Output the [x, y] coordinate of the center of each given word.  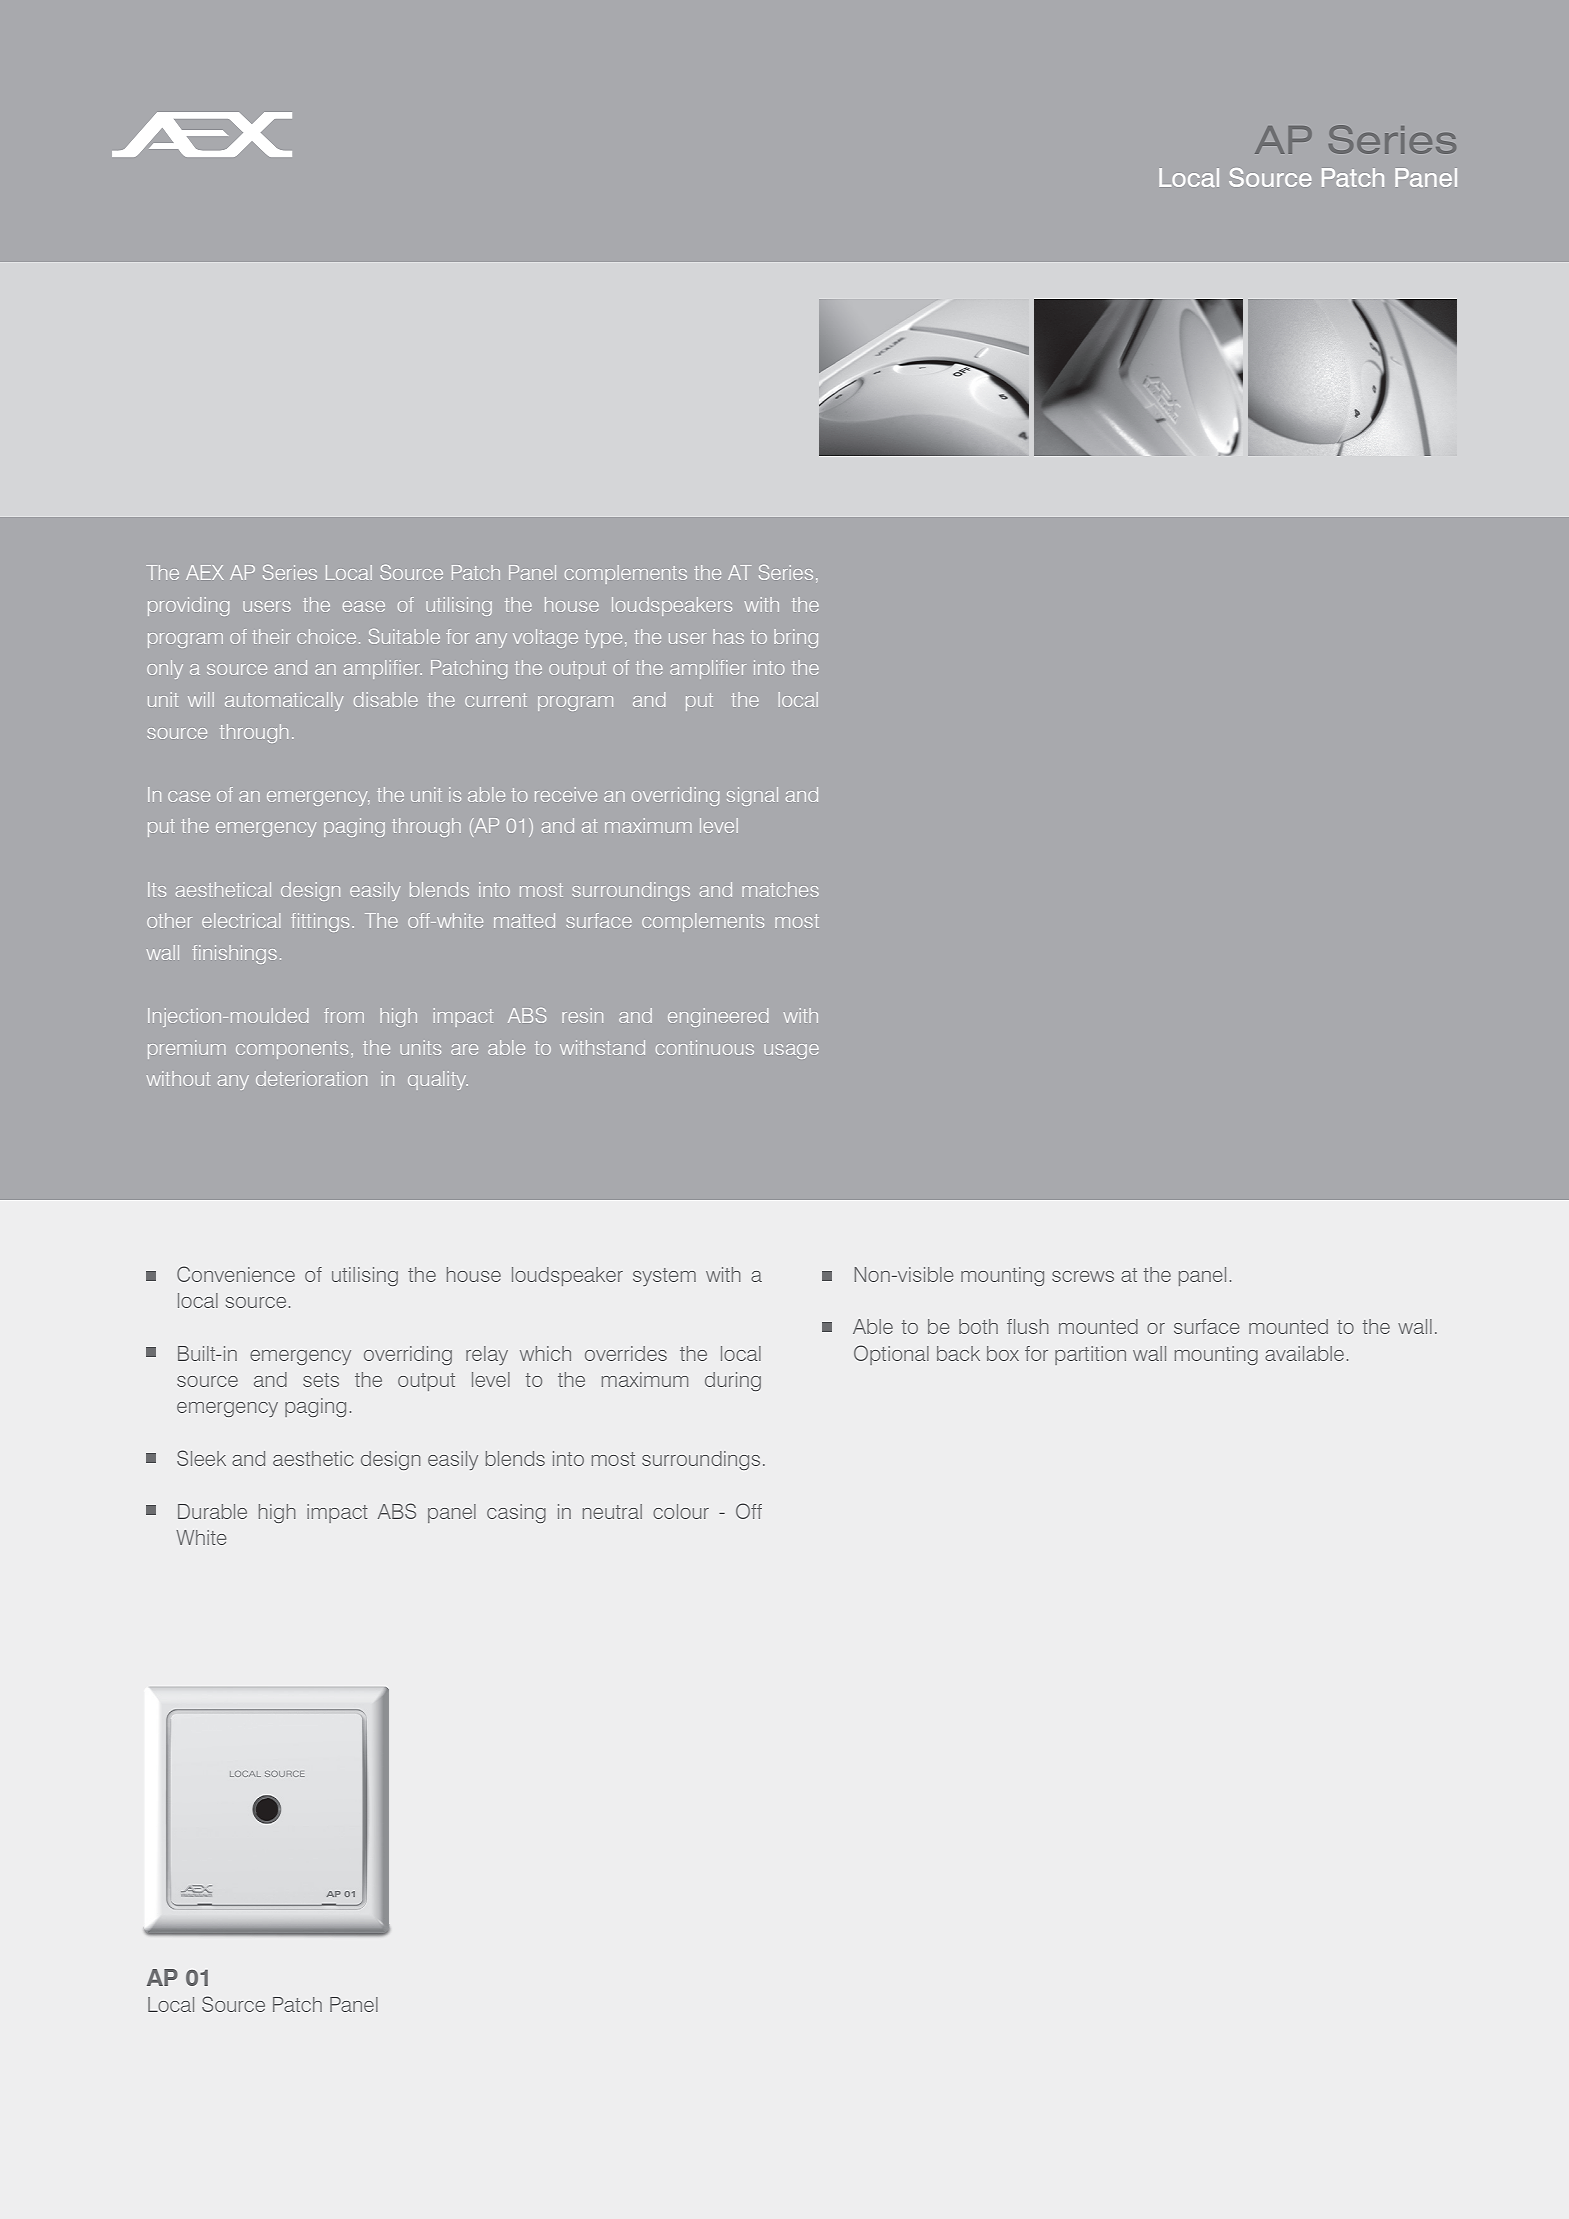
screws [1083, 1276]
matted [524, 920]
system [664, 1277]
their [271, 636]
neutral [612, 1511]
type [603, 639]
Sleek [201, 1458]
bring [796, 638]
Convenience [236, 1274]
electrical [241, 920]
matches [780, 889]
